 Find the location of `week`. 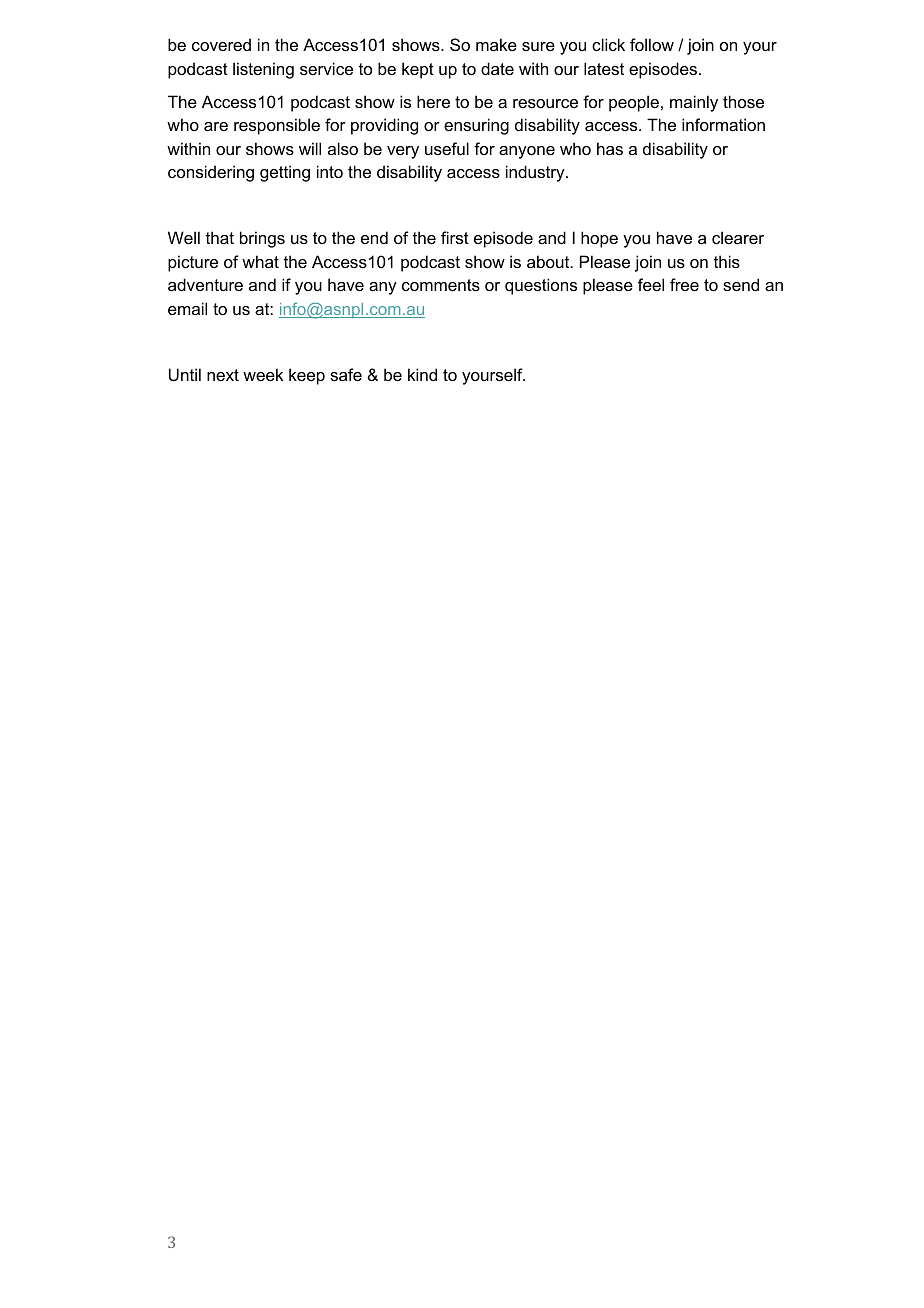

week is located at coordinates (263, 374).
